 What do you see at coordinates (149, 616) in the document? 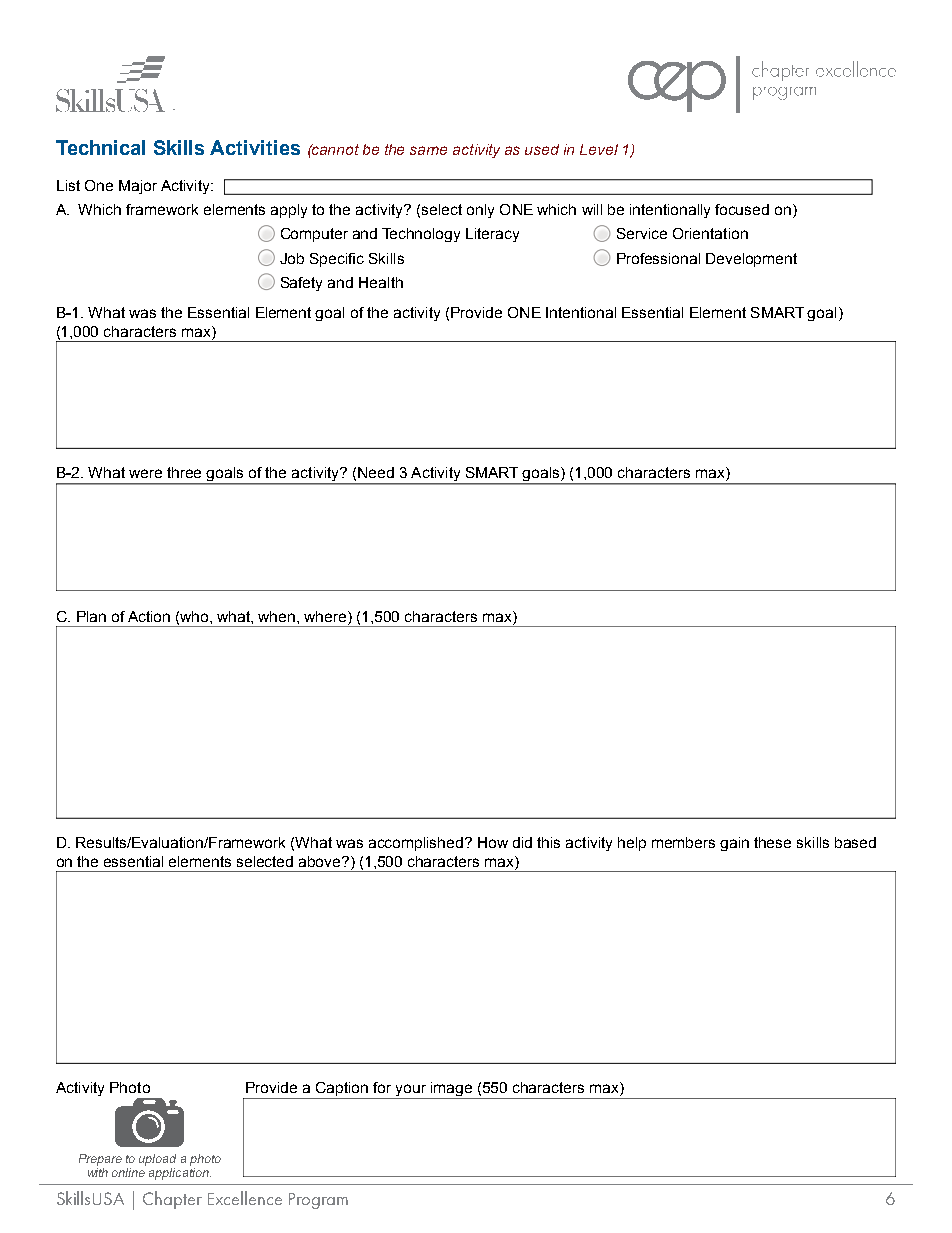
I see `Action` at bounding box center [149, 616].
